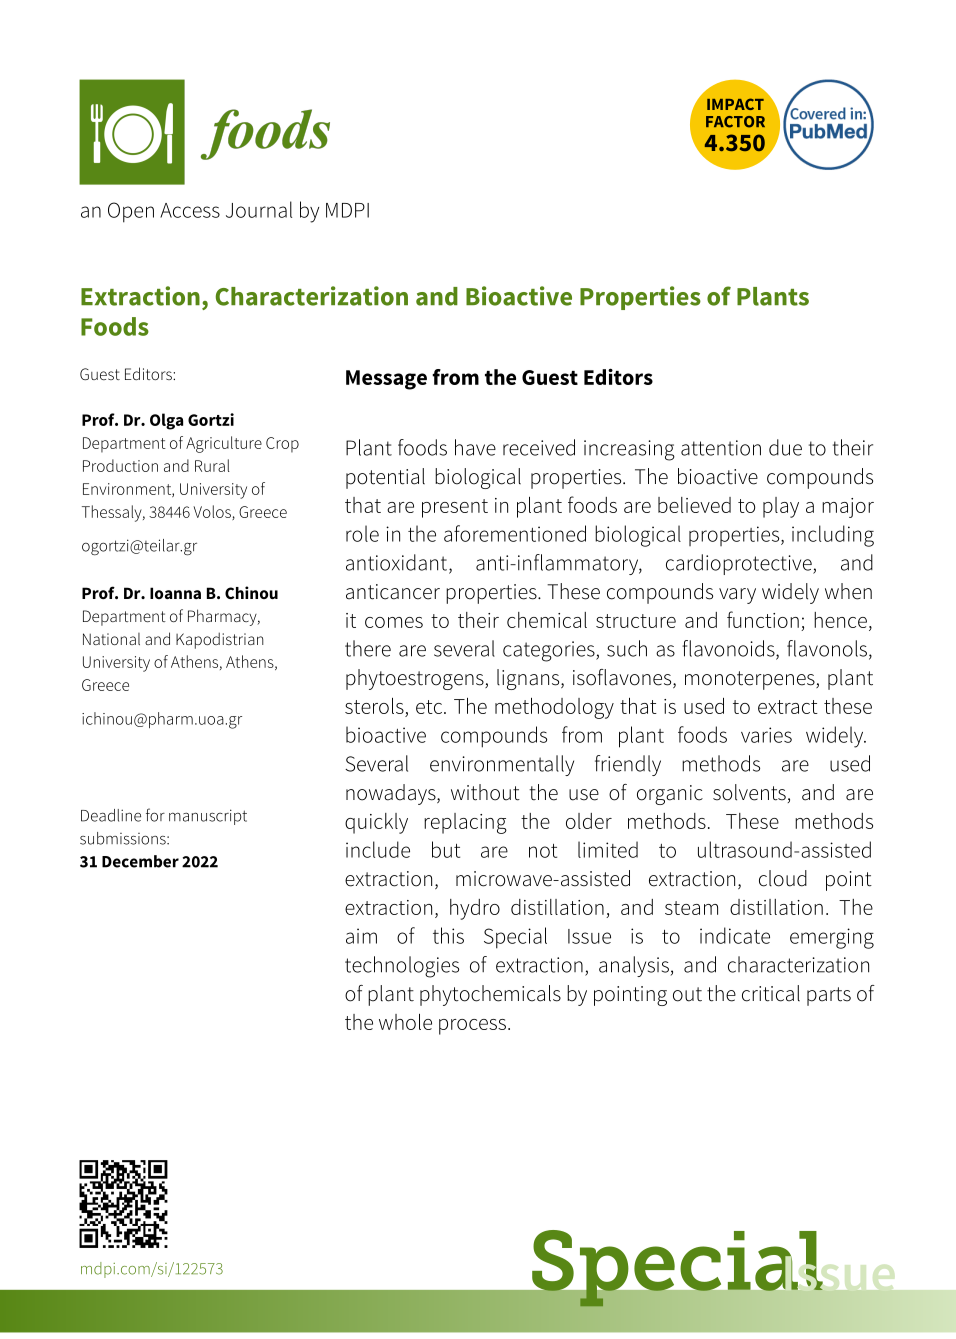  Describe the element at coordinates (515, 533) in the document. I see `aforementioned` at that location.
